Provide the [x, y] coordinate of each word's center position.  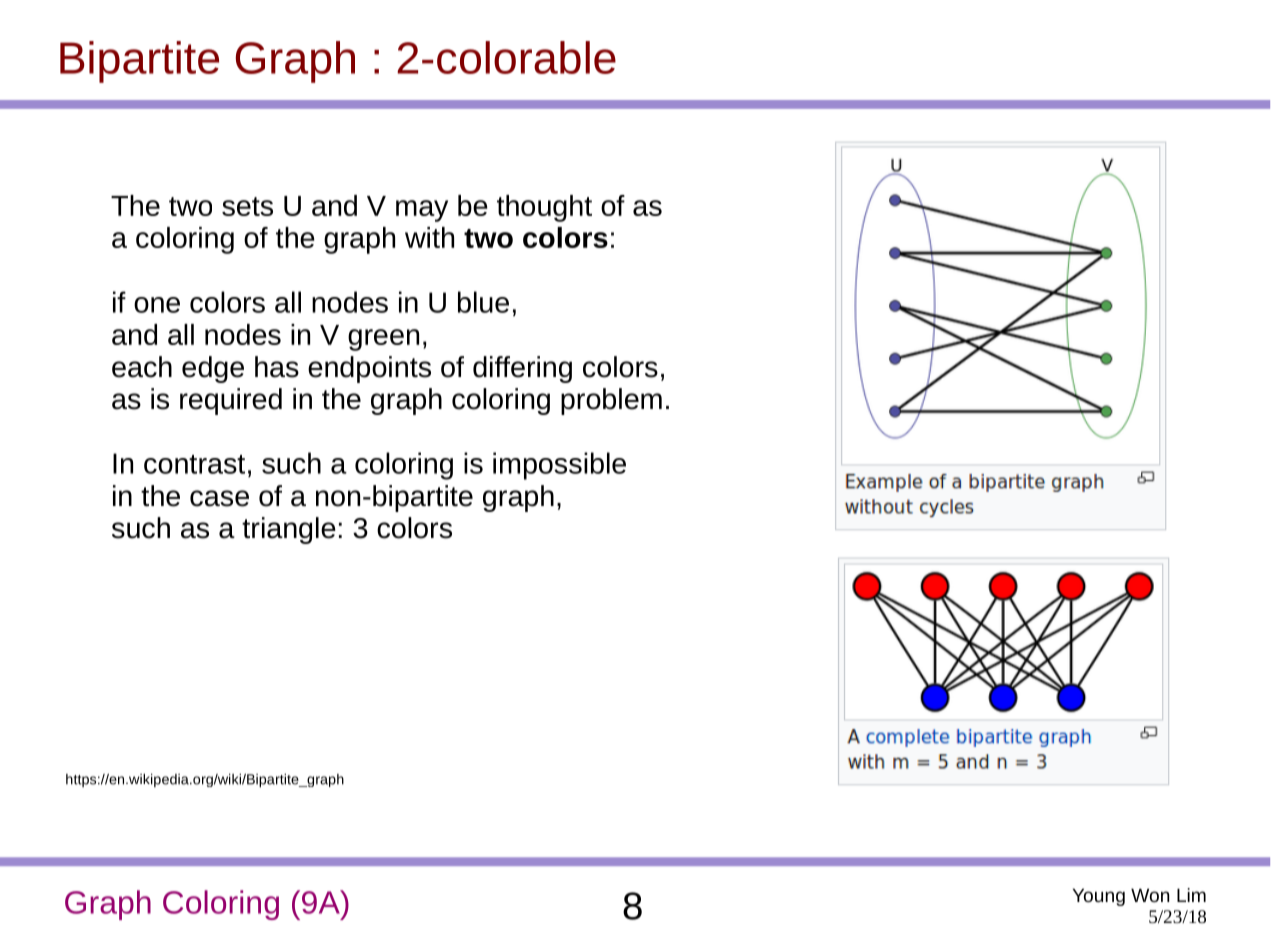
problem [611, 401]
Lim [1191, 895]
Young [1099, 897]
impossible [559, 466]
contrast [194, 464]
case [219, 498]
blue [483, 302]
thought [544, 208]
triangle [289, 530]
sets [247, 206]
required [231, 401]
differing [522, 369]
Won [1150, 895]
